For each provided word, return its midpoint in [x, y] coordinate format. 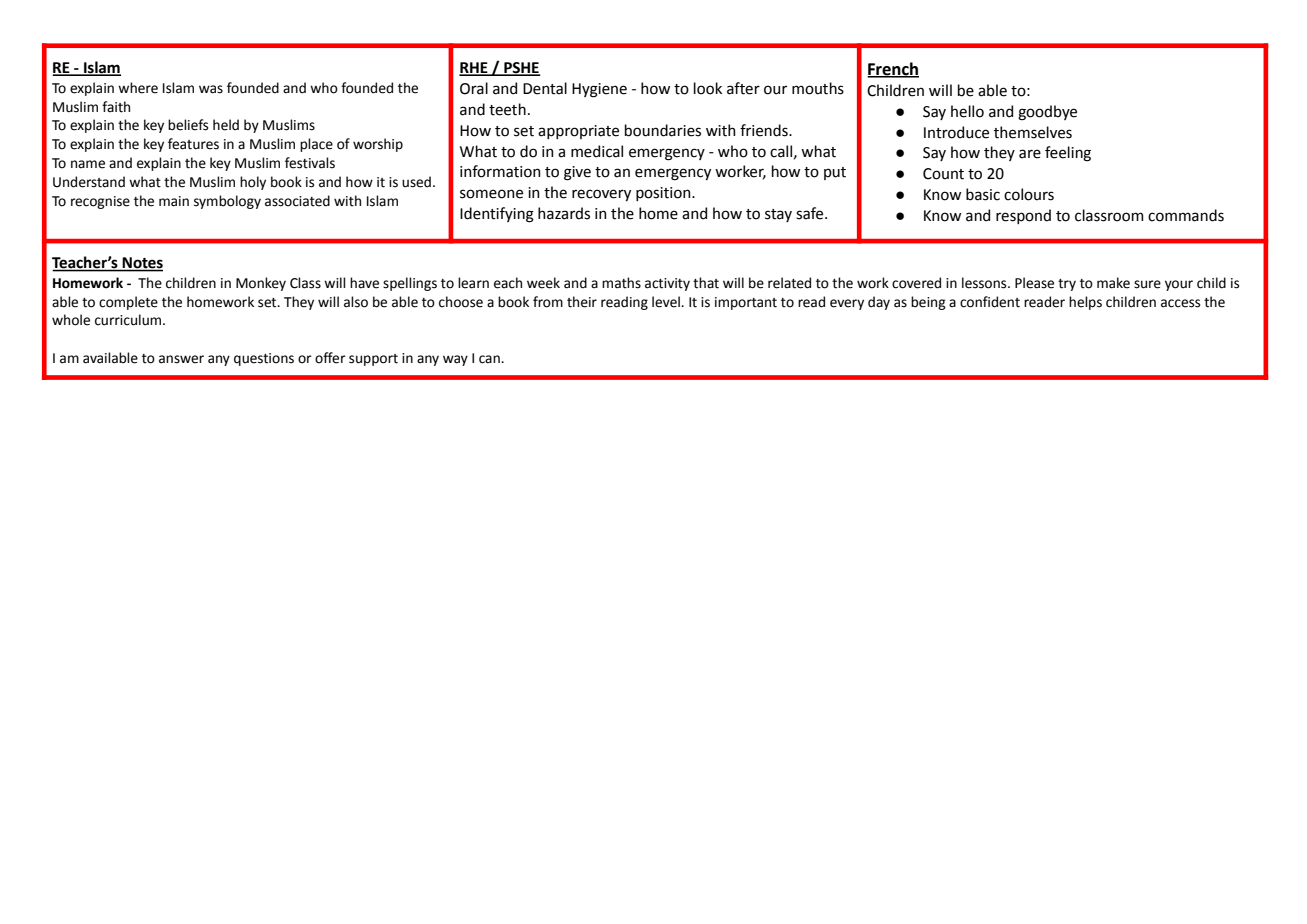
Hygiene [599, 90]
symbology [227, 202]
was [211, 89]
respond [1023, 216]
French [893, 69]
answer [181, 359]
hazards [564, 213]
